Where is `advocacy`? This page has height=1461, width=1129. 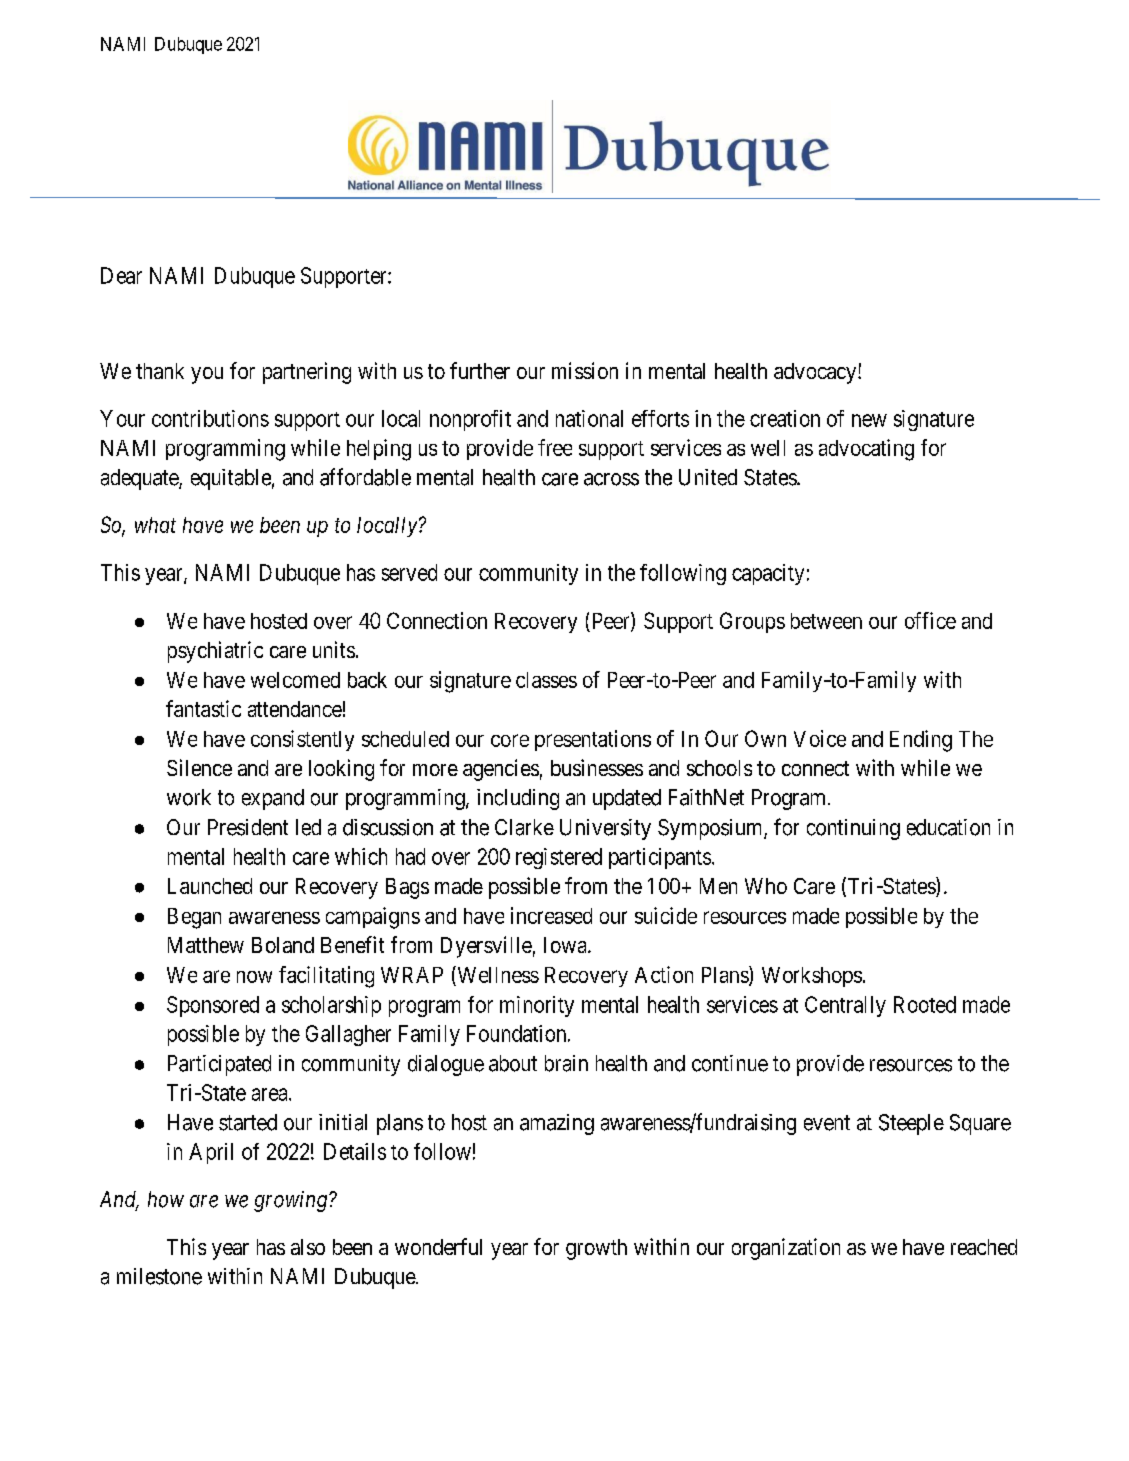
advocacy is located at coordinates (816, 373).
